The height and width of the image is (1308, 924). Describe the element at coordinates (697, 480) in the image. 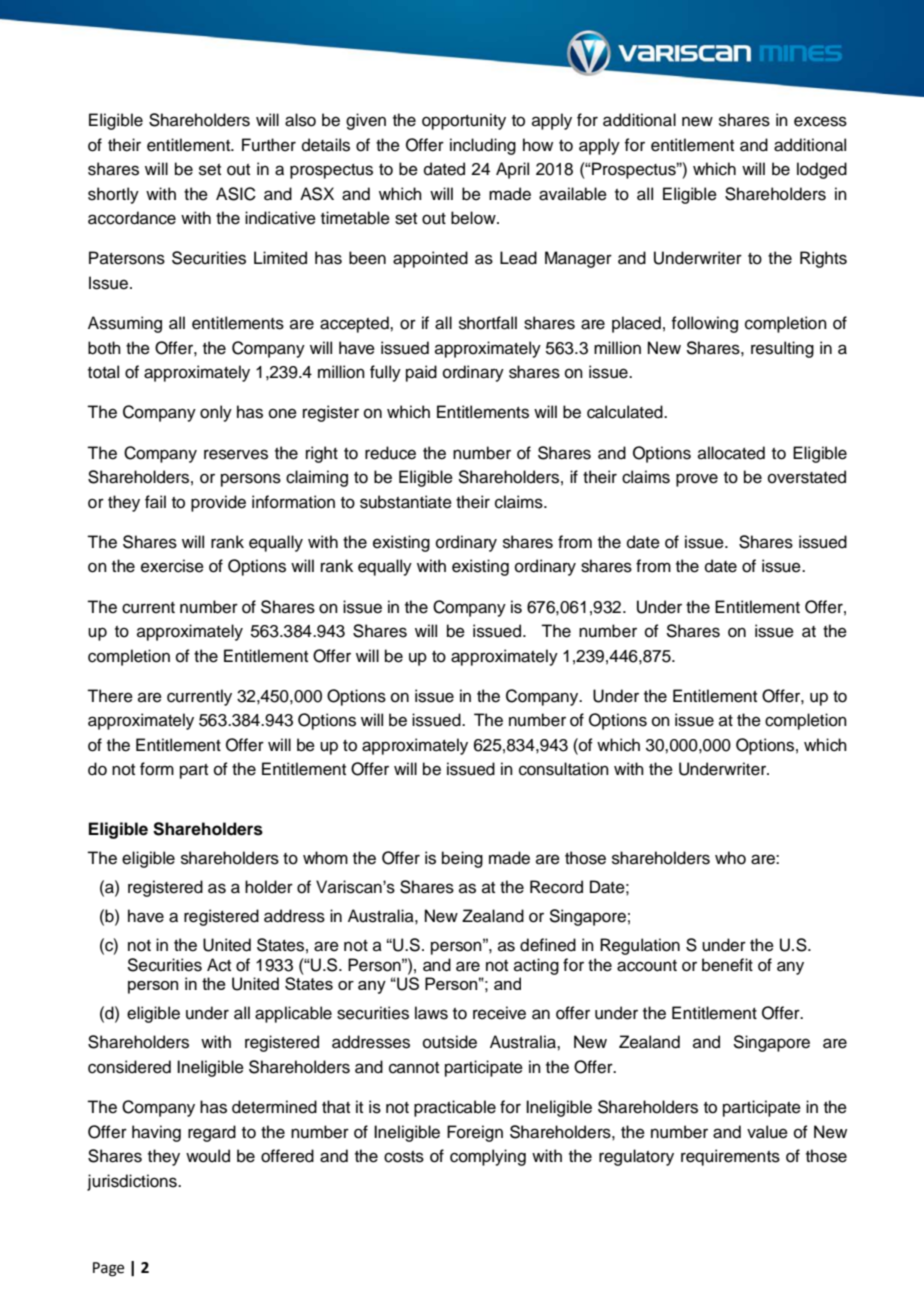

I see `prove` at that location.
